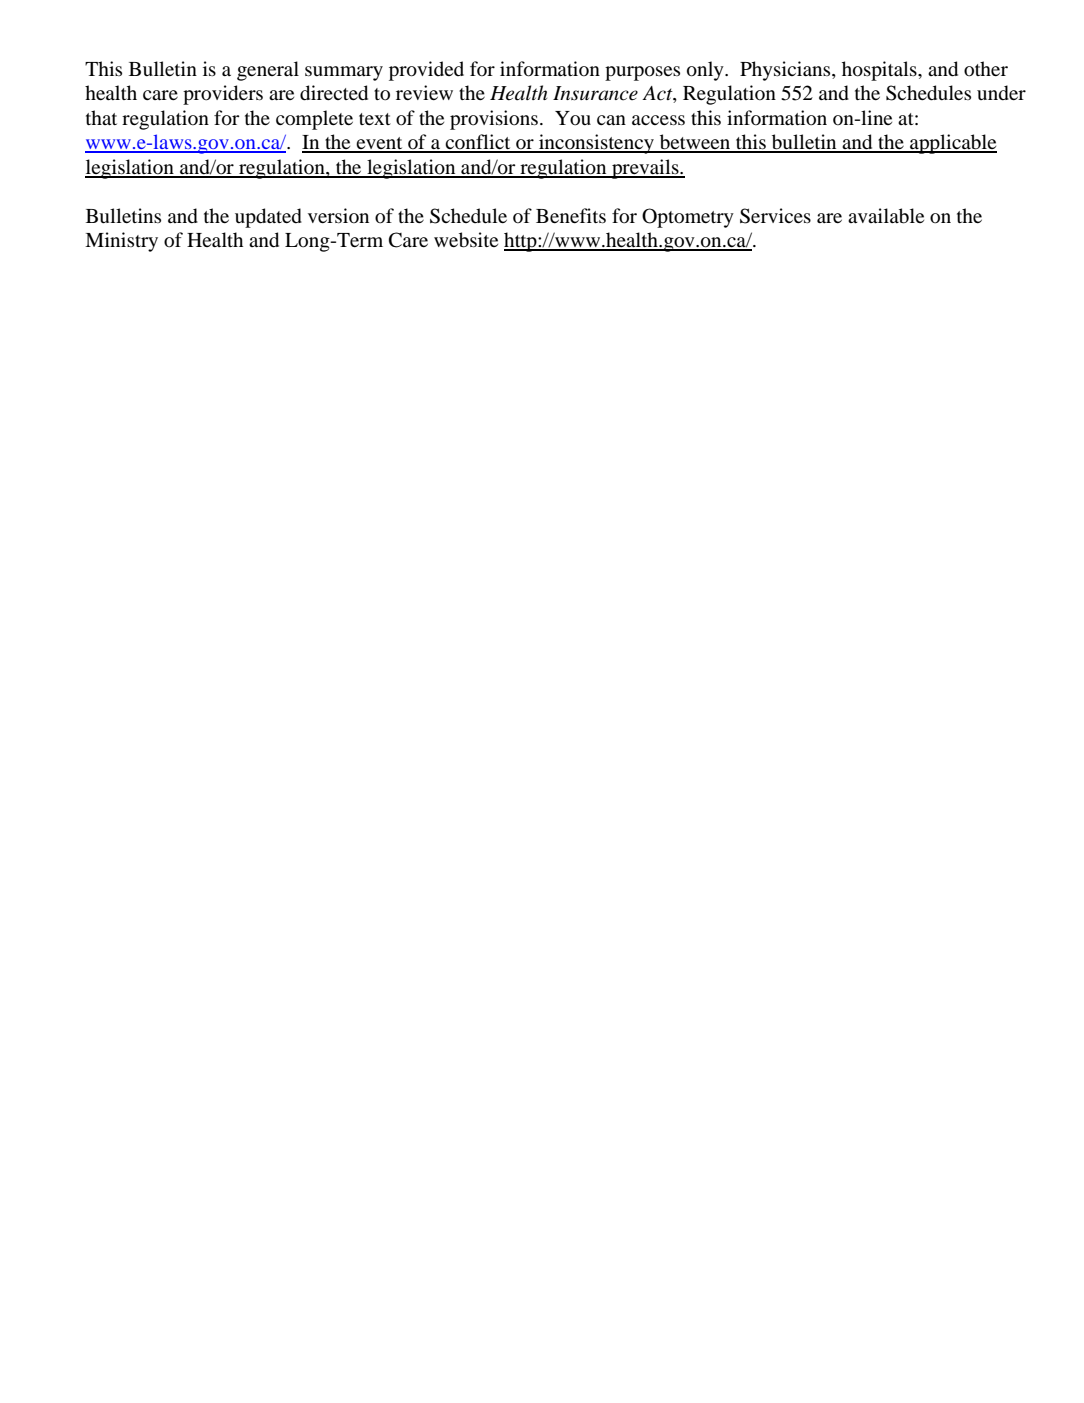 The height and width of the page is (1403, 1084). I want to click on applicable, so click(952, 144).
